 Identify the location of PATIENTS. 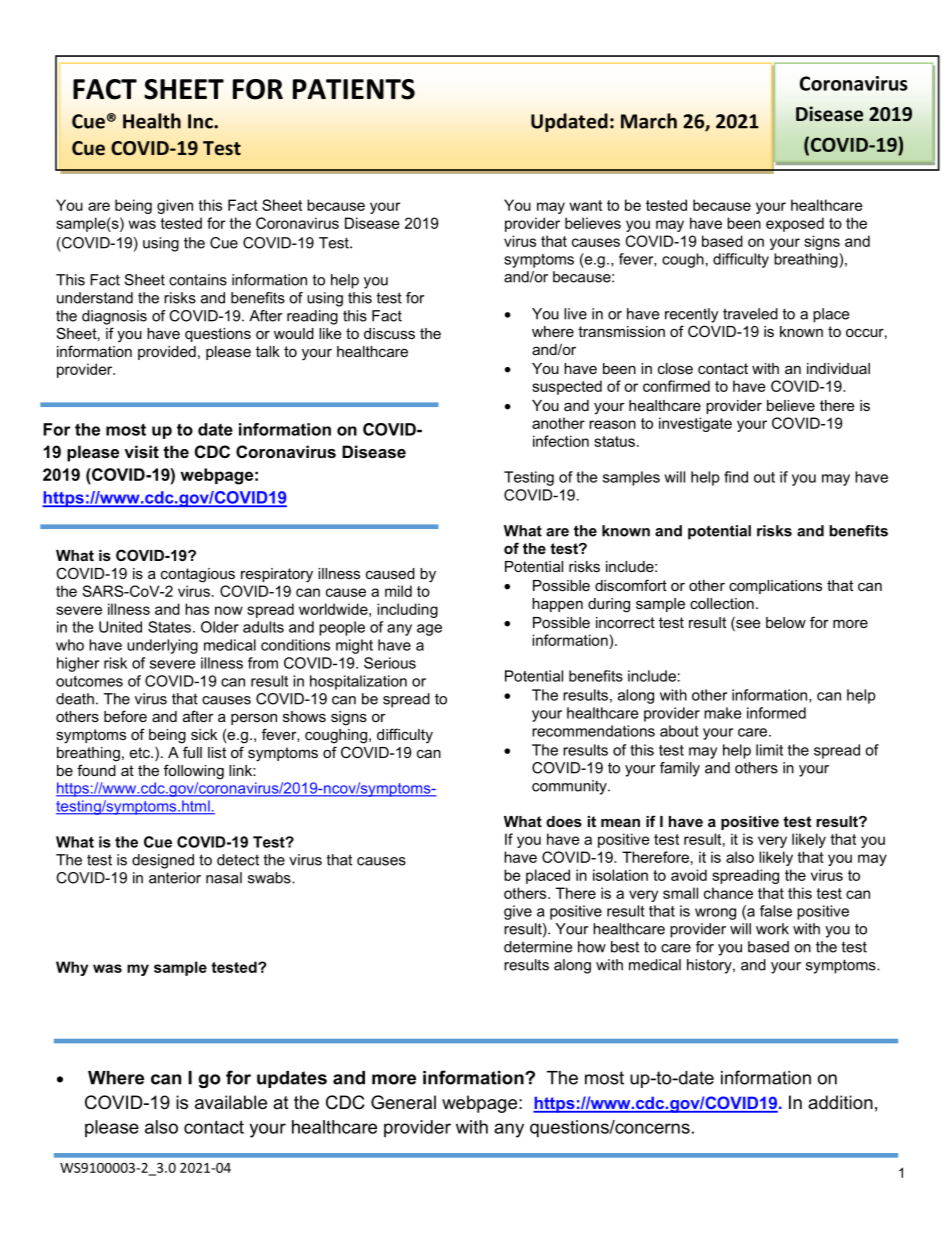
(354, 89).
